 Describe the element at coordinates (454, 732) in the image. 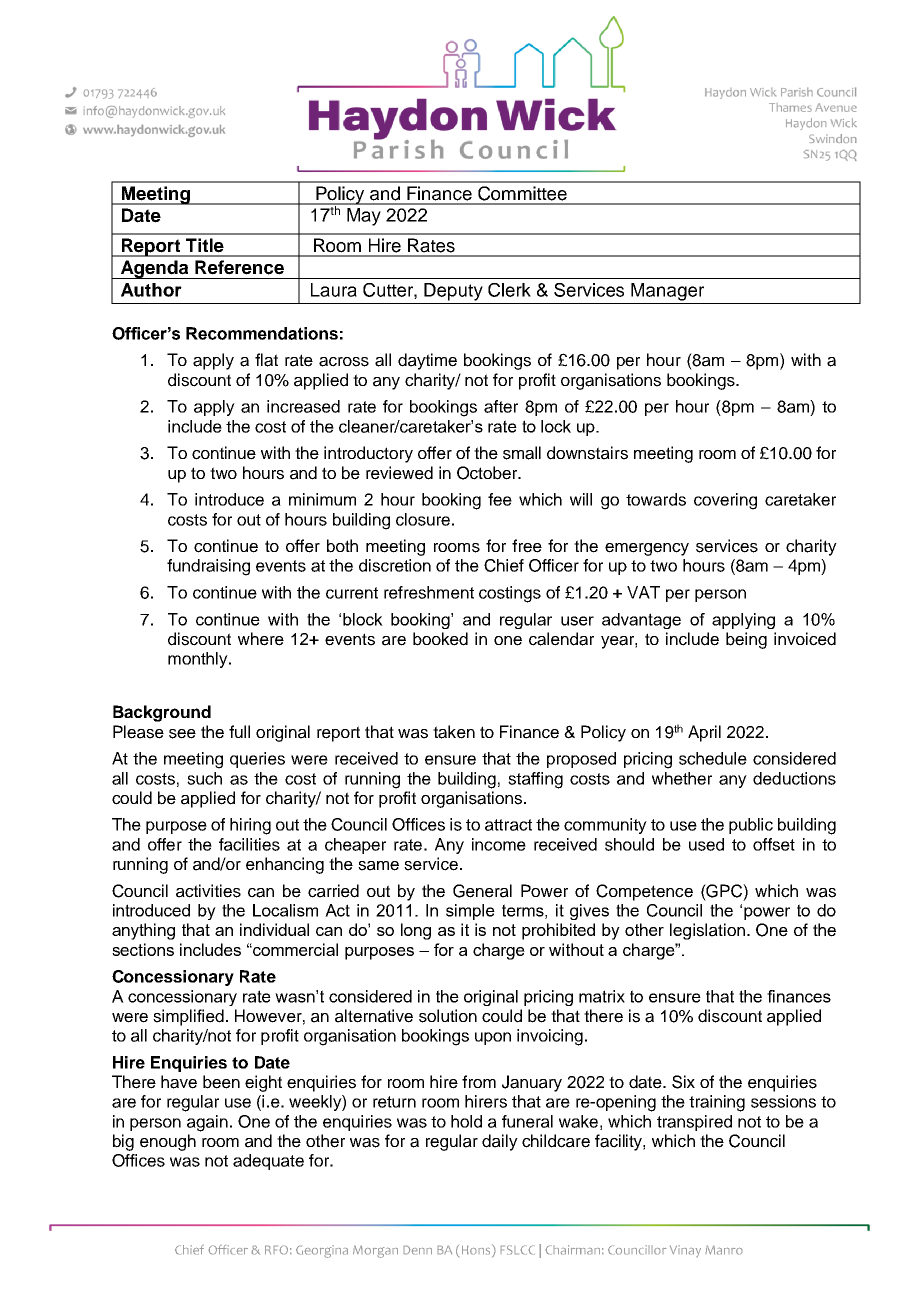

I see `taken` at that location.
